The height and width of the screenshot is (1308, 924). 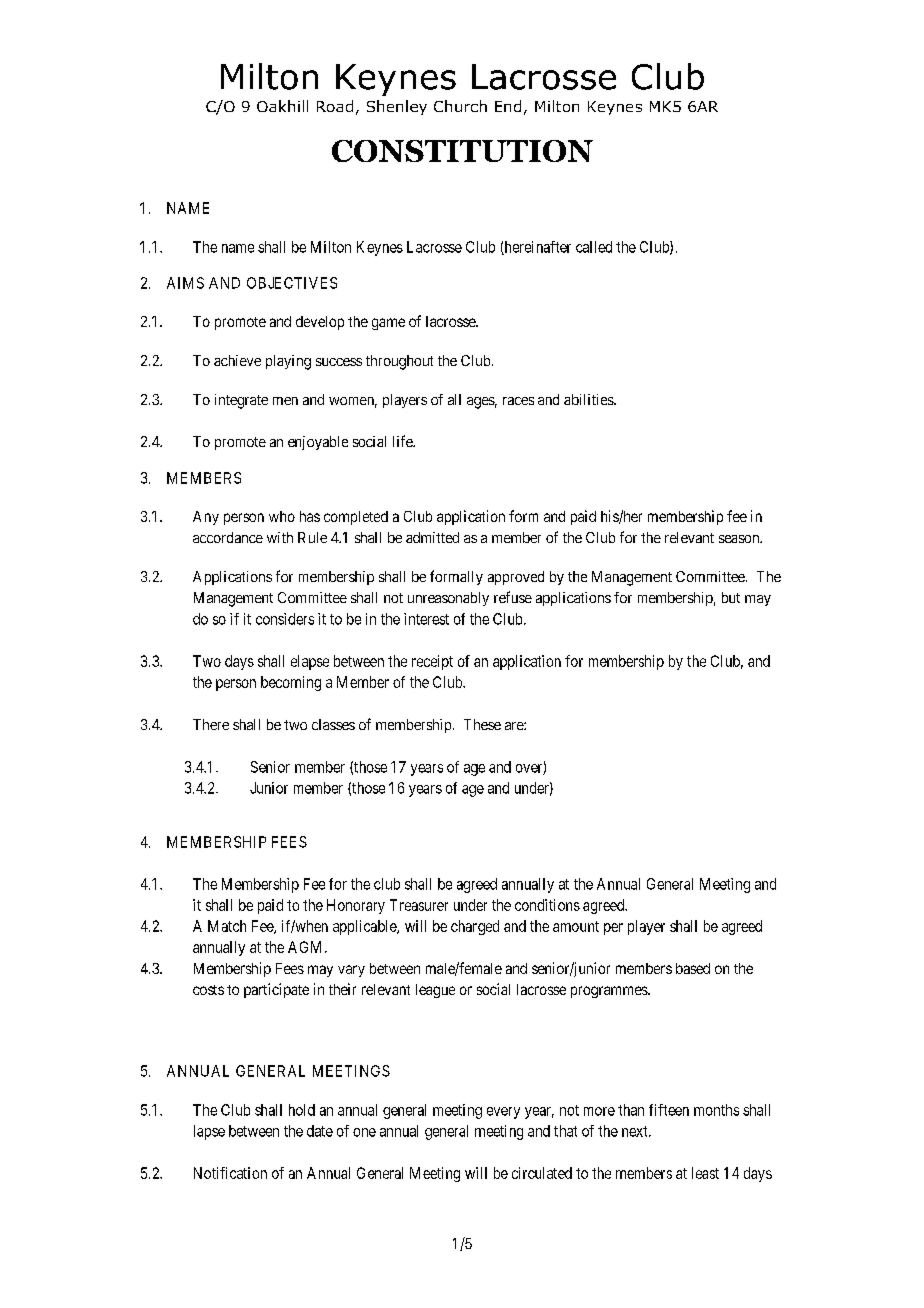 I want to click on These, so click(x=482, y=724).
